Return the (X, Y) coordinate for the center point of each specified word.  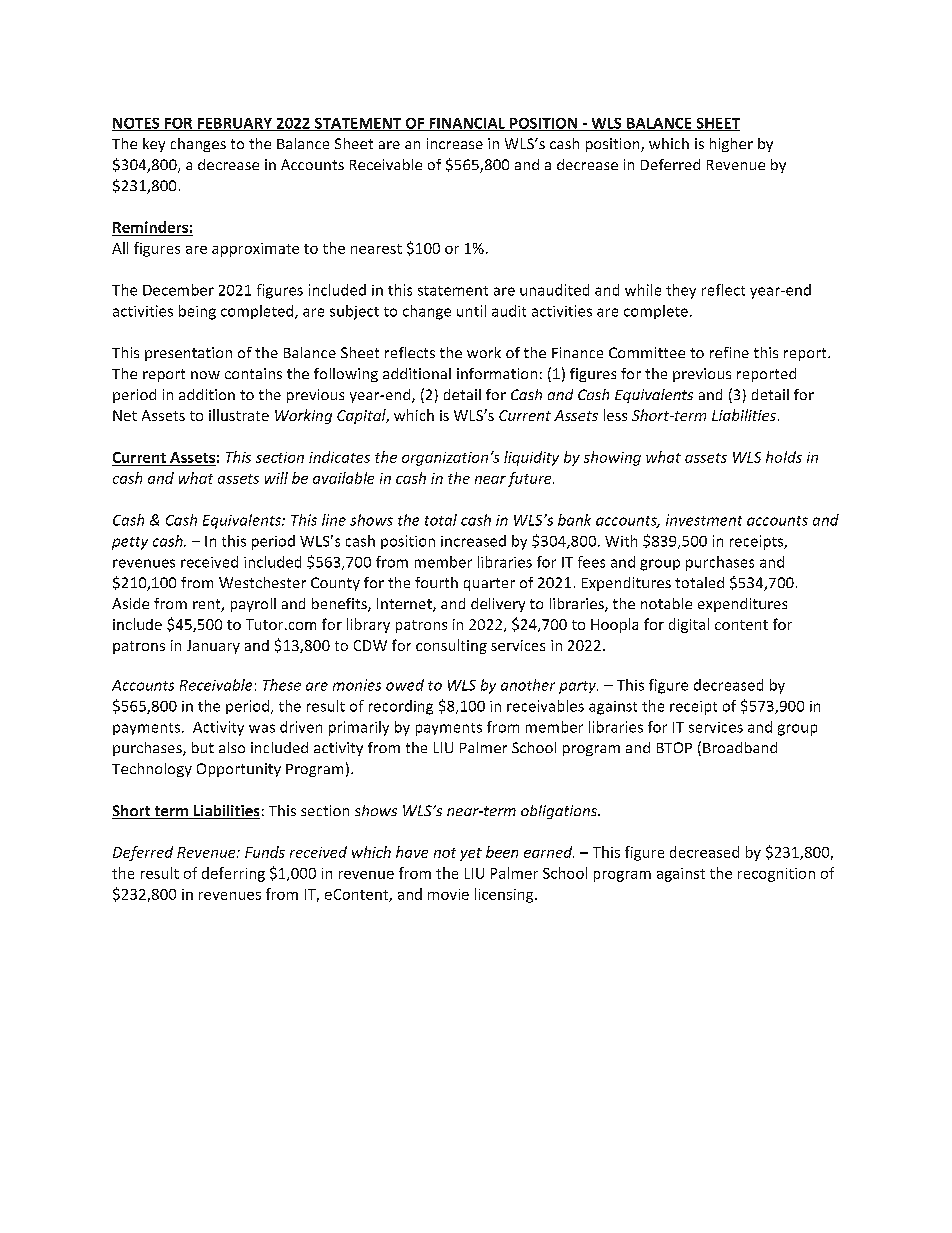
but (203, 747)
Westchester (262, 582)
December (178, 290)
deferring (233, 874)
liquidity (531, 458)
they (681, 291)
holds (784, 457)
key (154, 145)
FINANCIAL (467, 124)
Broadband (740, 747)
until (471, 311)
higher (731, 145)
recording (401, 707)
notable (666, 603)
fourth (436, 582)
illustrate (239, 415)
